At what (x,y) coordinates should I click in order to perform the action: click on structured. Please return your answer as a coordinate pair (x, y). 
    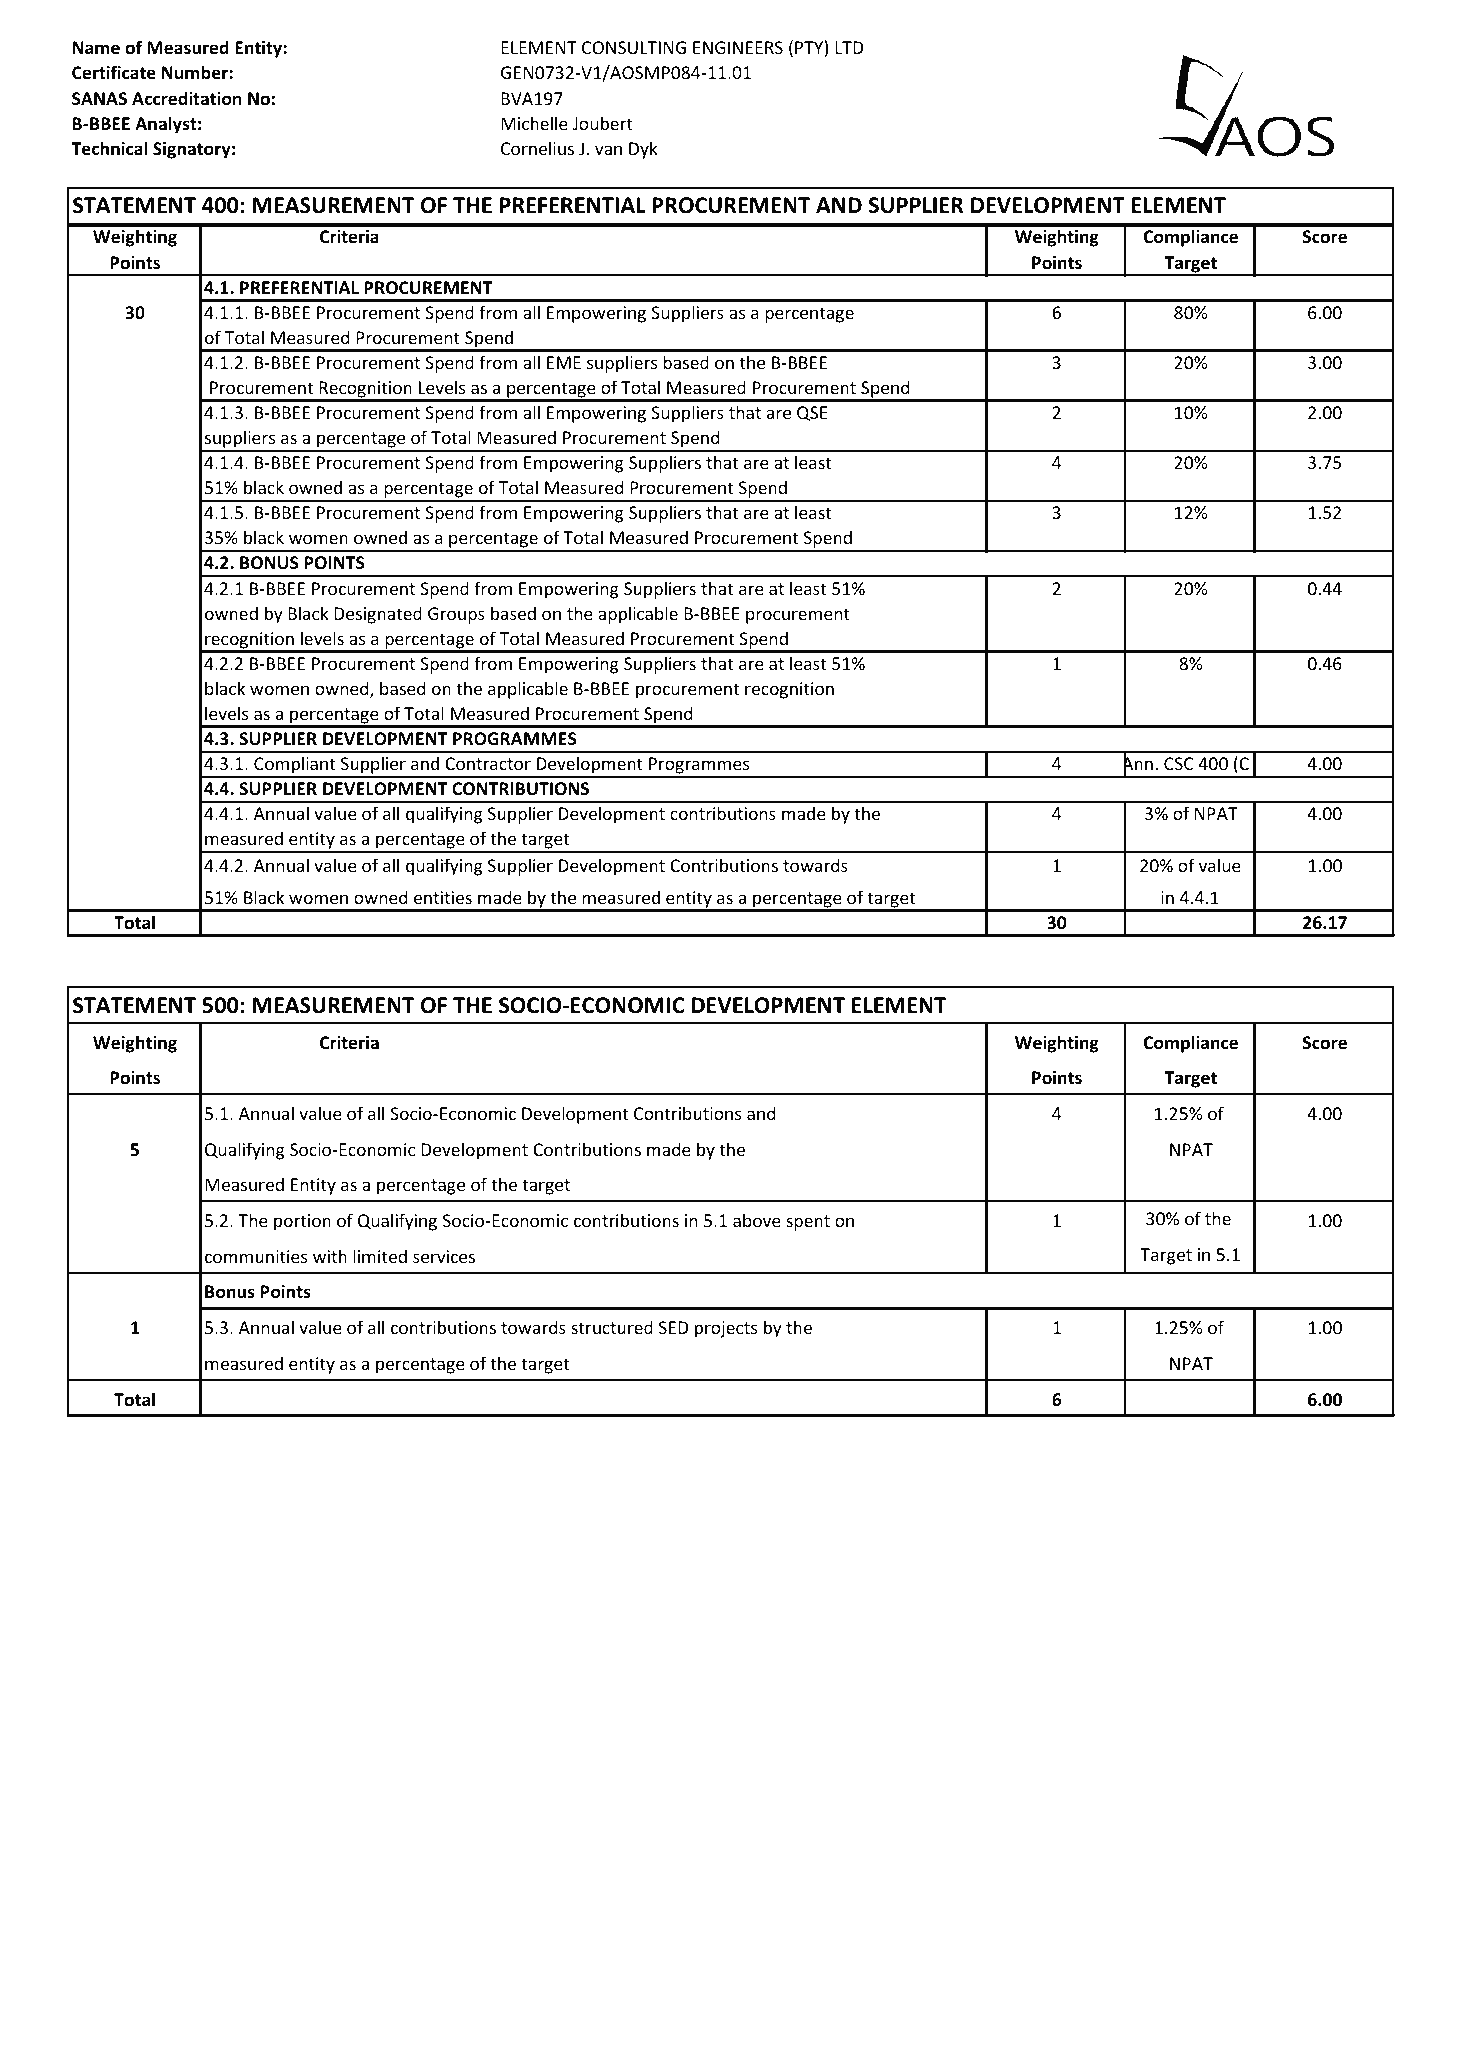
    Looking at the image, I should click on (612, 1327).
